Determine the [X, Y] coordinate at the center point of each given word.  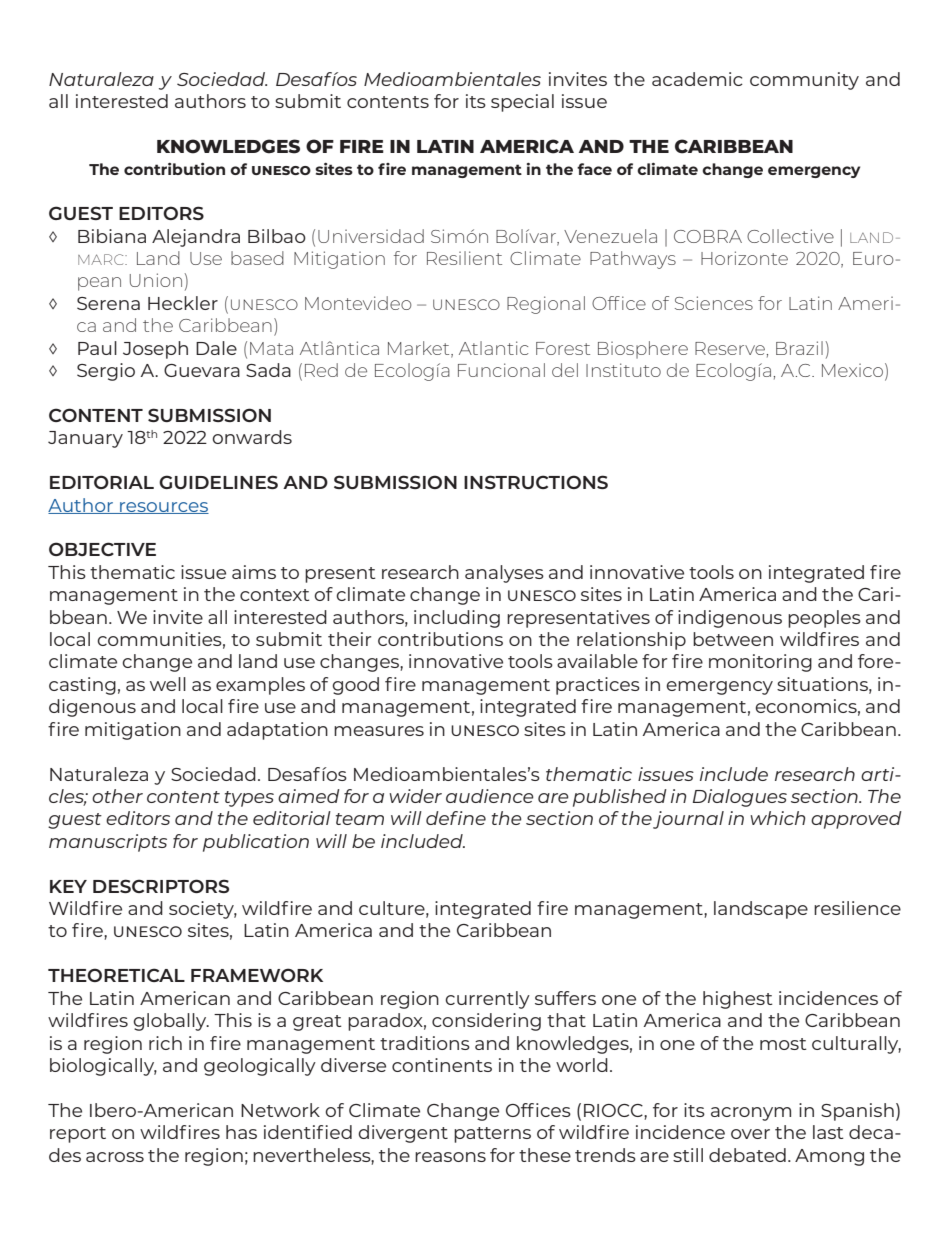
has [241, 1132]
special [522, 103]
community [804, 81]
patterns [492, 1135]
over [750, 1134]
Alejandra [196, 238]
